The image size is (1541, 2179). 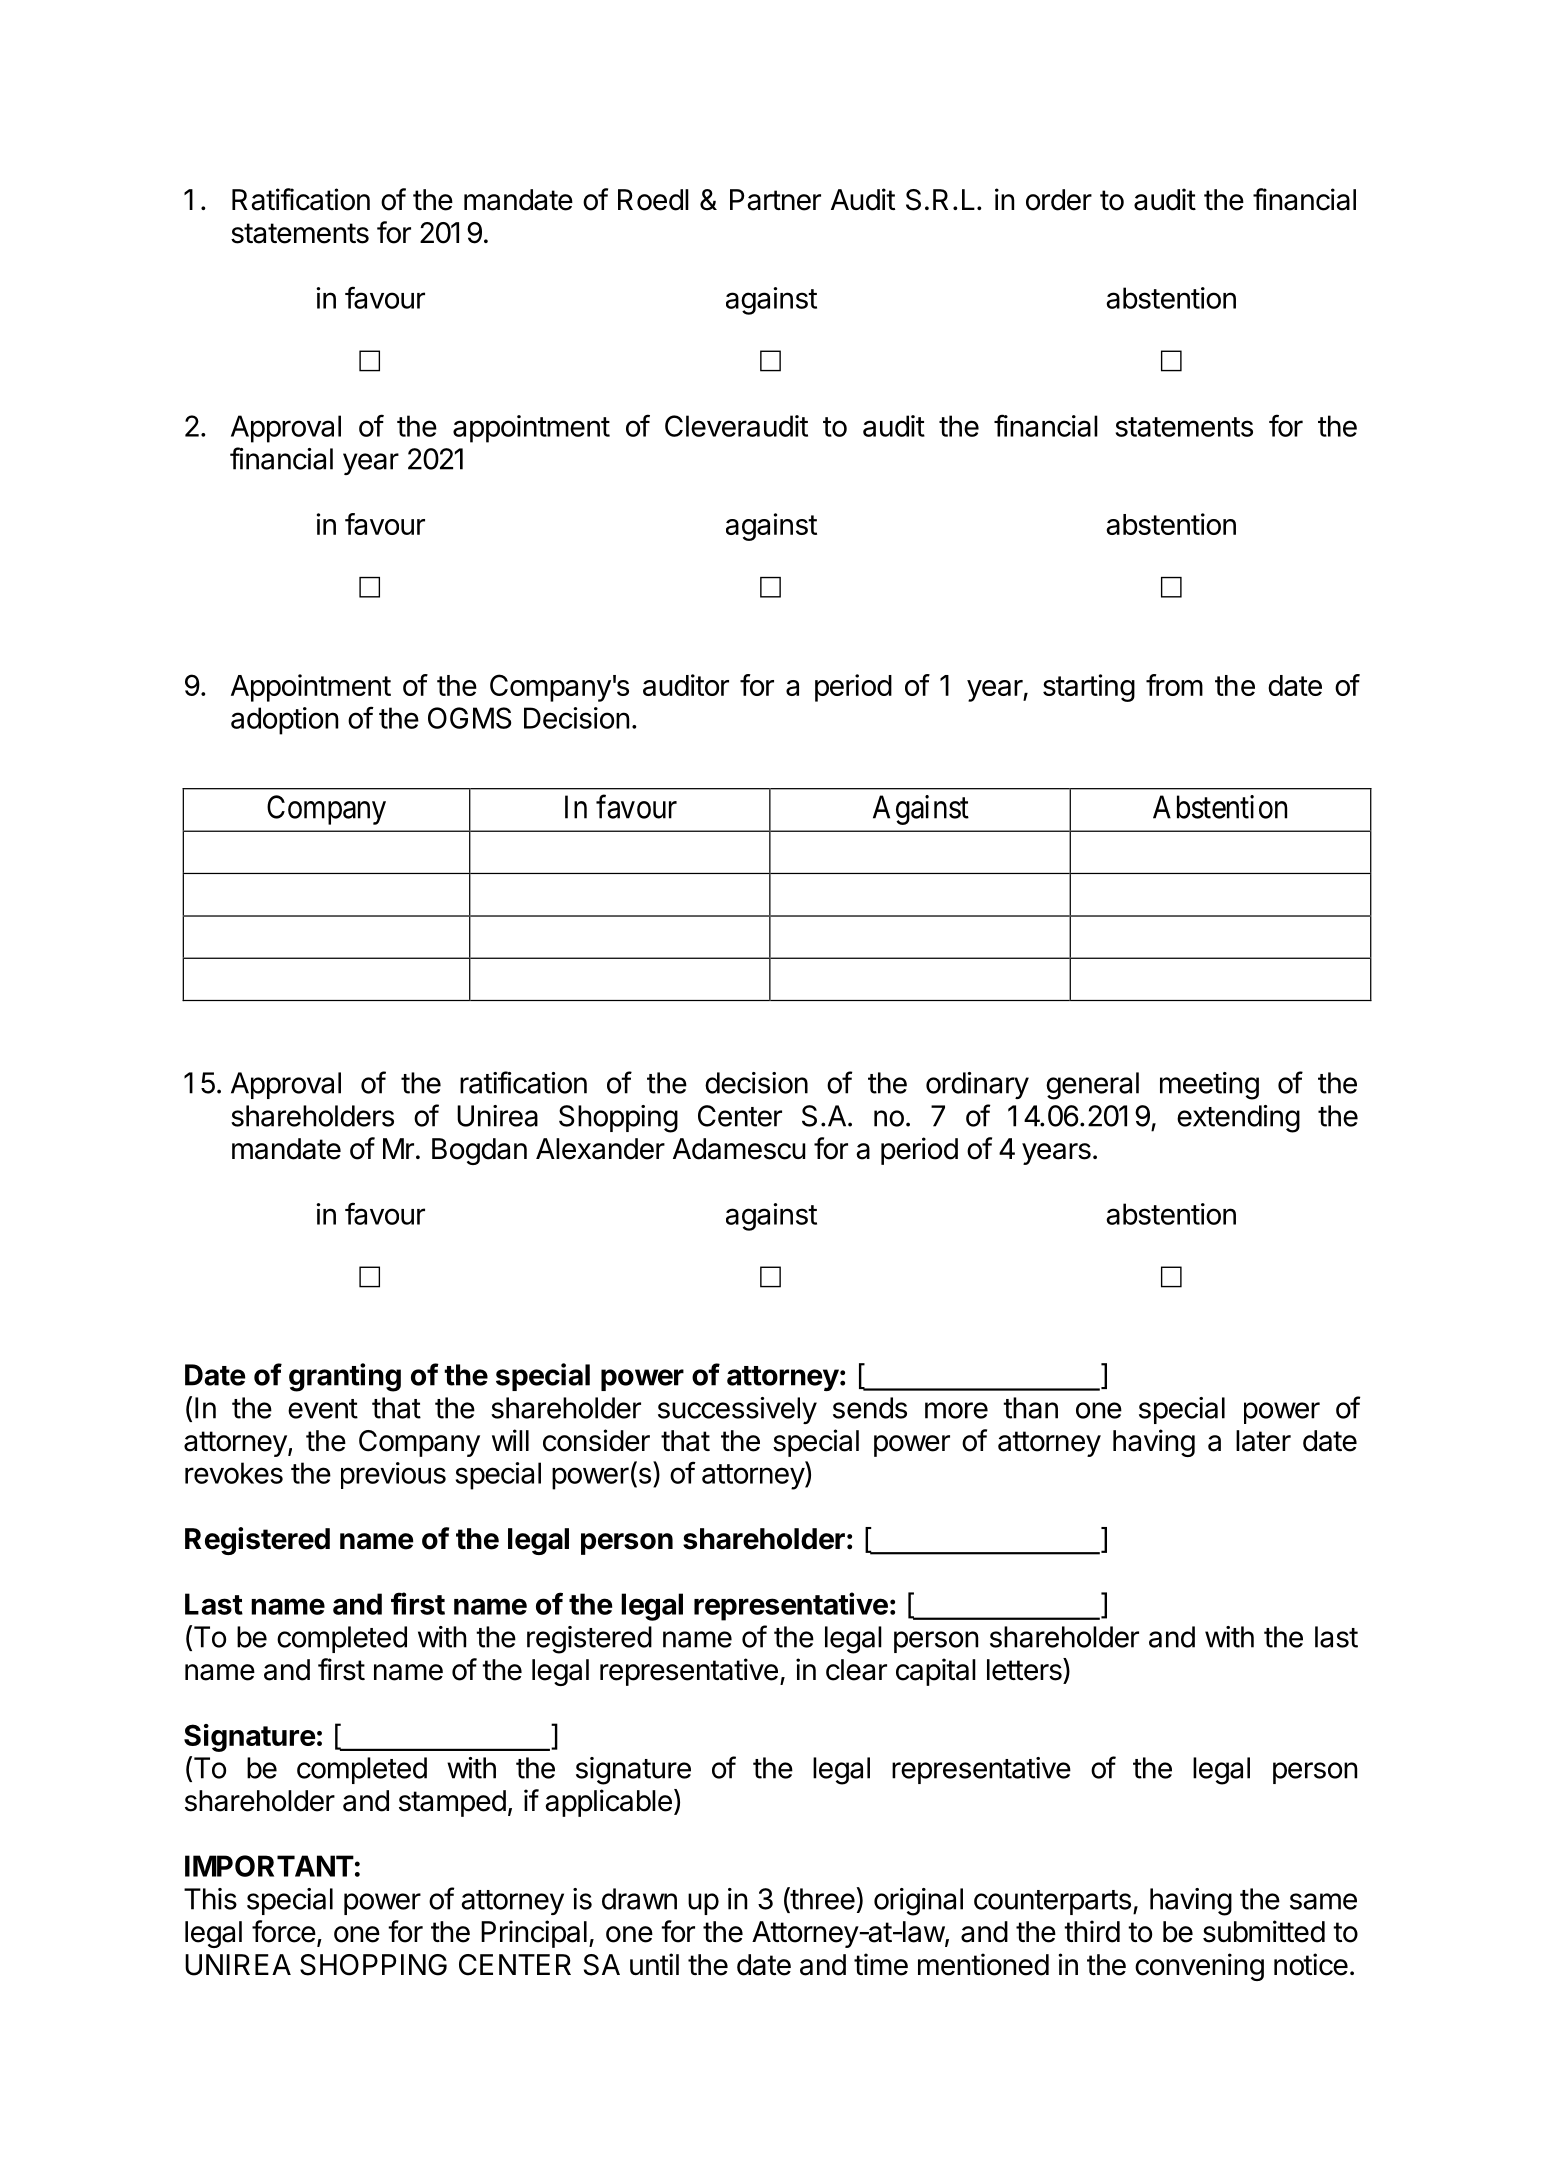 What do you see at coordinates (600, 1149) in the screenshot?
I see `Alexander` at bounding box center [600, 1149].
